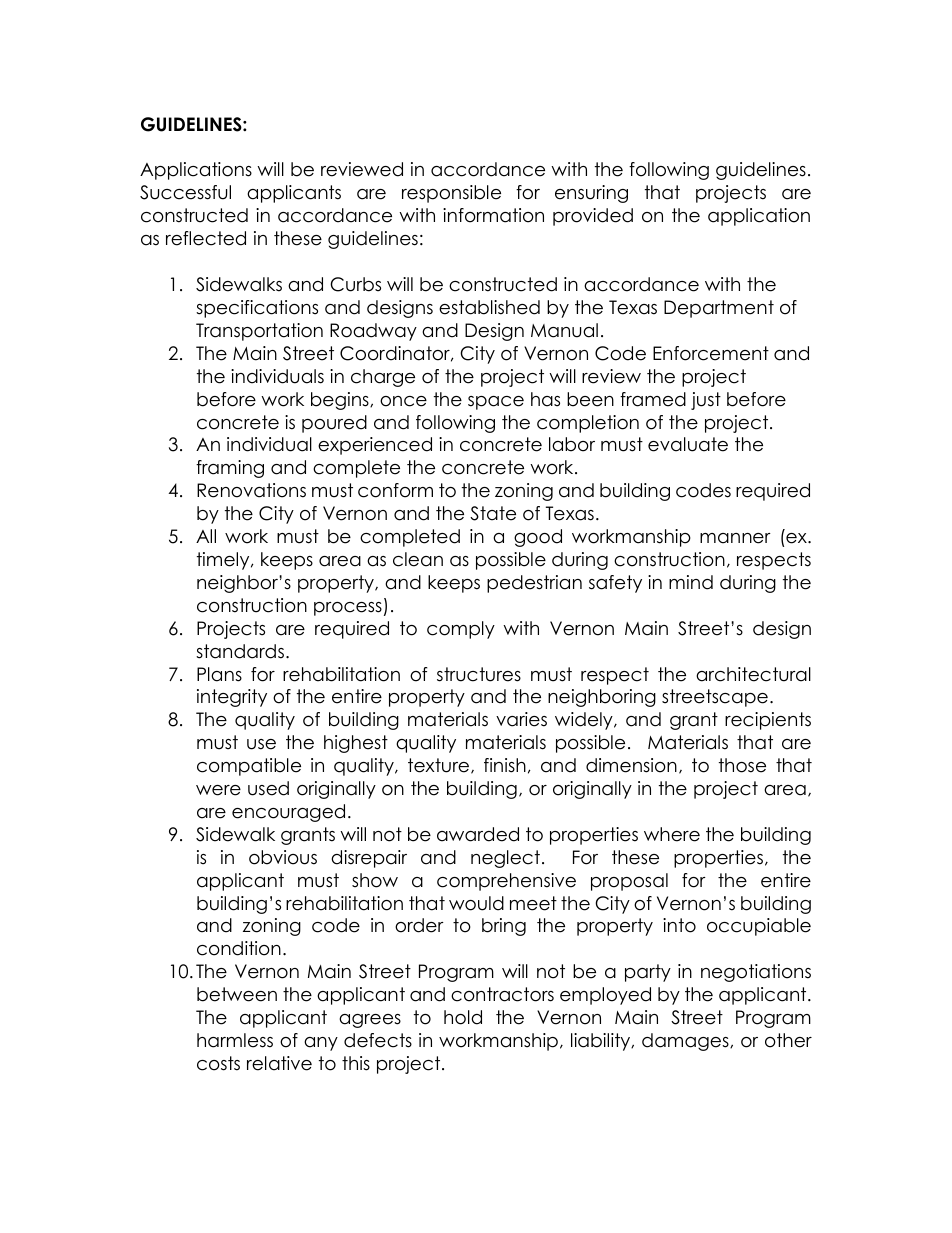  I want to click on awarded, so click(478, 834).
